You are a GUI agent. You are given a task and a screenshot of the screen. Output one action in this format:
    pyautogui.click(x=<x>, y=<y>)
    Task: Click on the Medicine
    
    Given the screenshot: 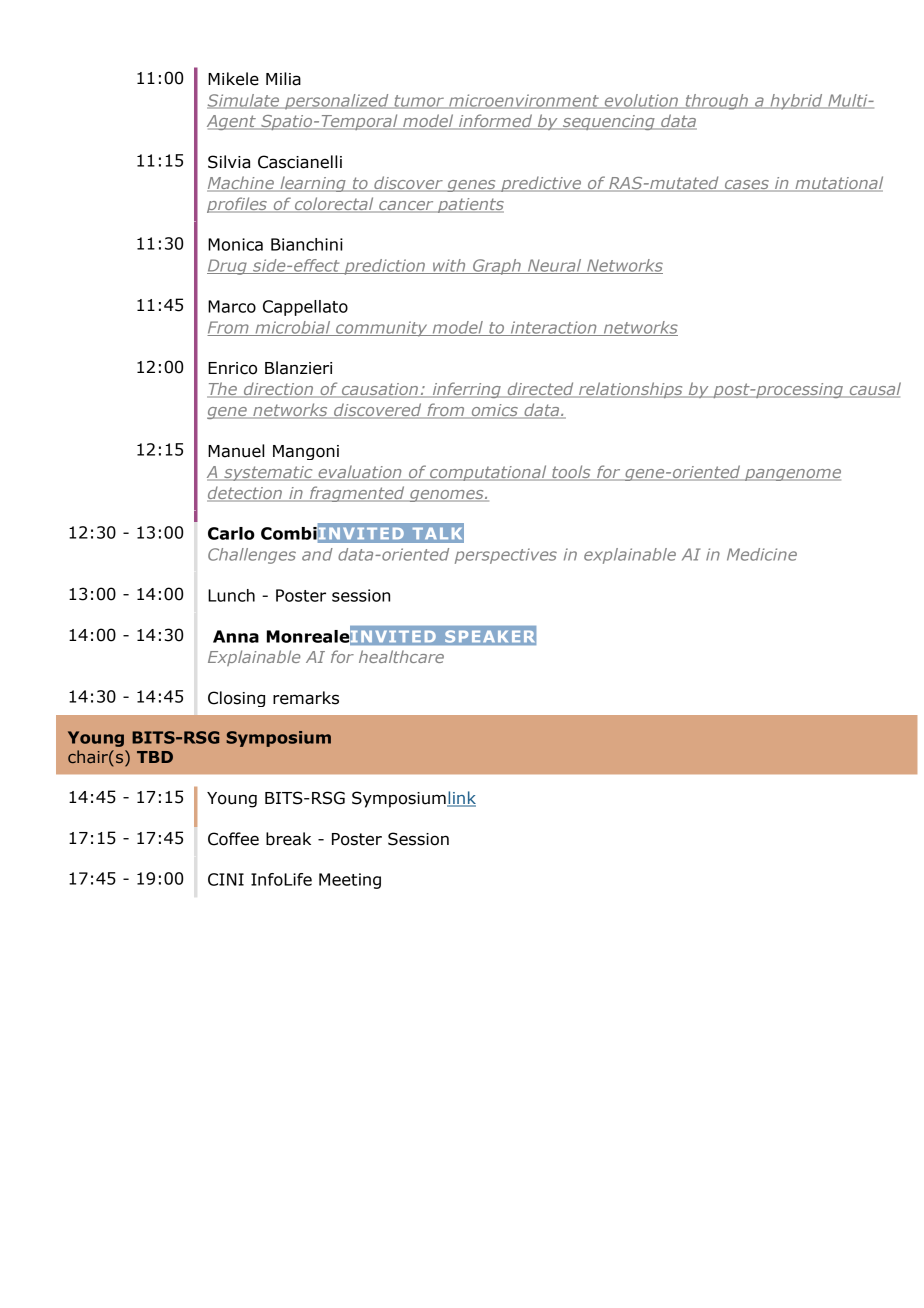 What is the action you would take?
    pyautogui.click(x=762, y=554)
